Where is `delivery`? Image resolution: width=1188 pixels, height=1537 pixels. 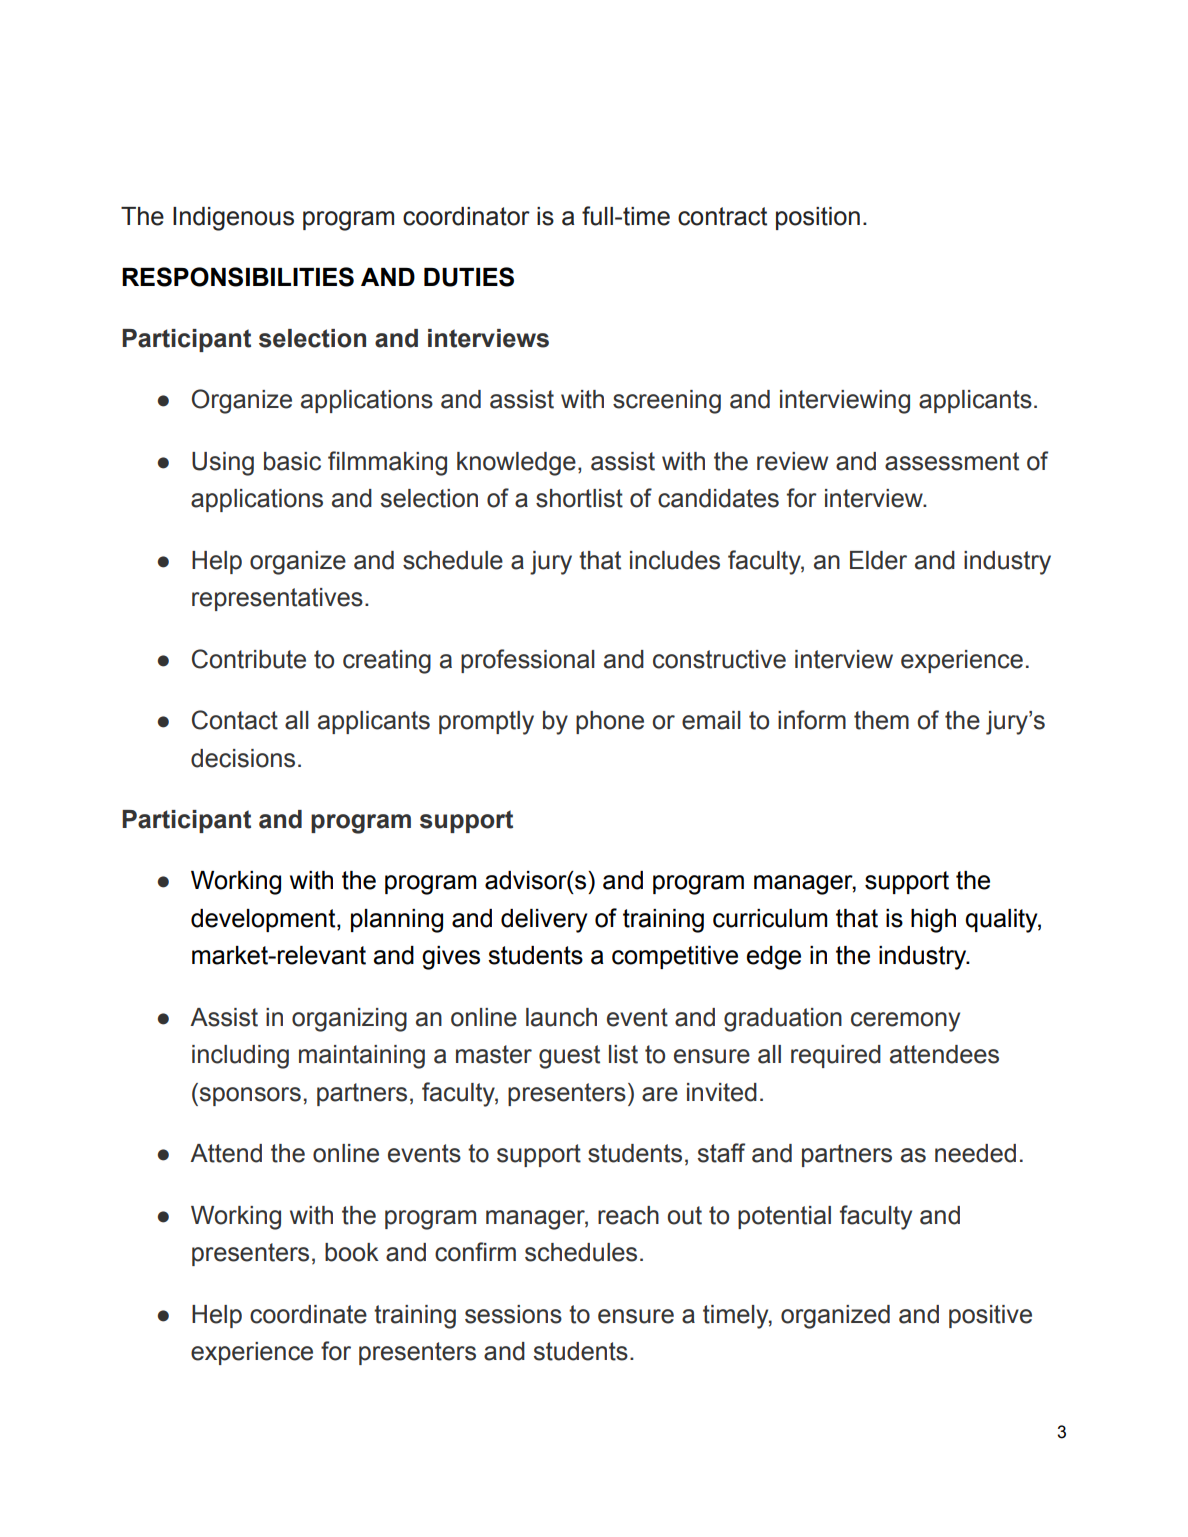 delivery is located at coordinates (544, 921).
